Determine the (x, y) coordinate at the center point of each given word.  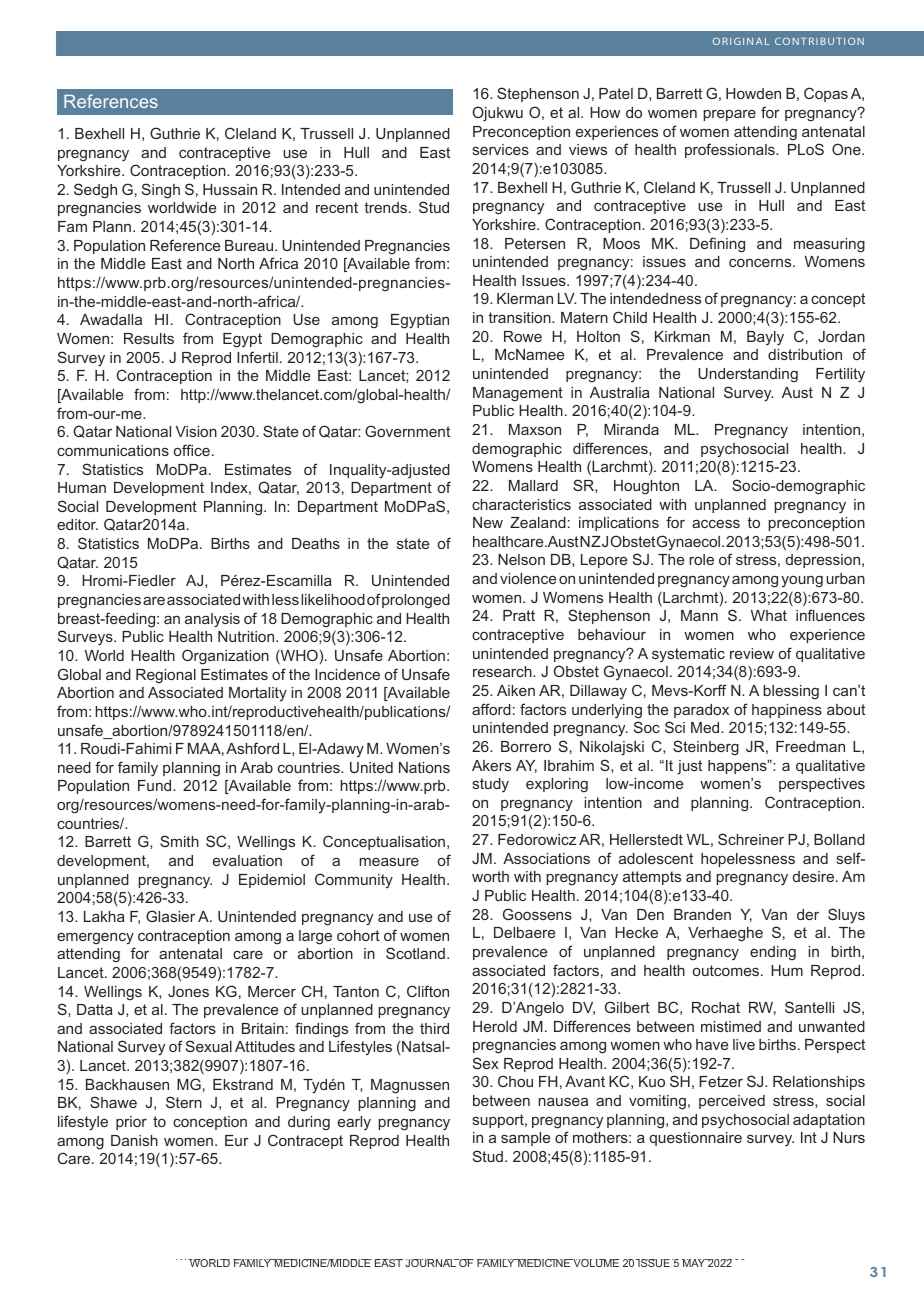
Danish (134, 1140)
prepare (729, 115)
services (501, 149)
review (752, 653)
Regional (166, 676)
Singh (161, 191)
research (503, 671)
